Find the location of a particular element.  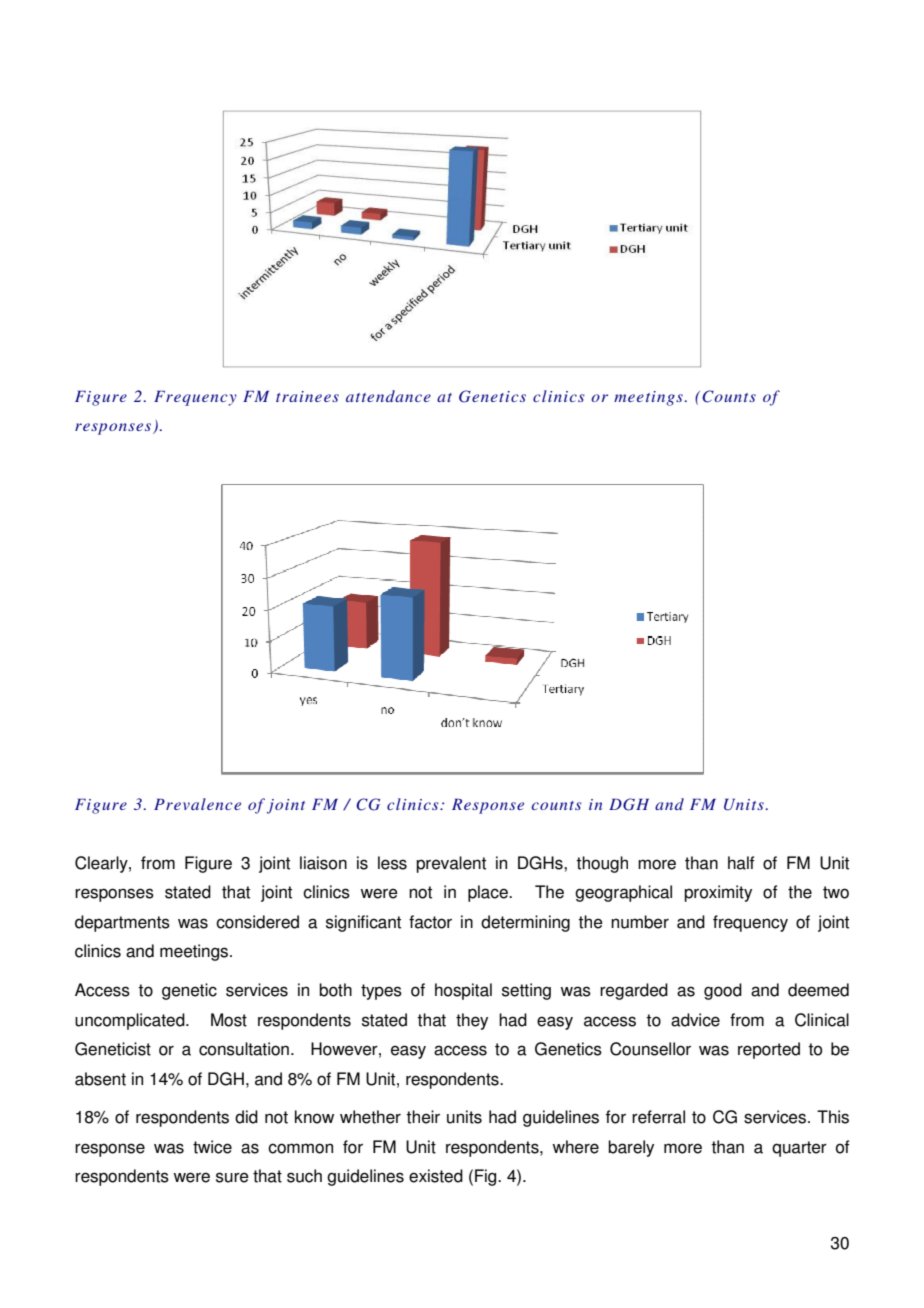

twice is located at coordinates (212, 1147).
